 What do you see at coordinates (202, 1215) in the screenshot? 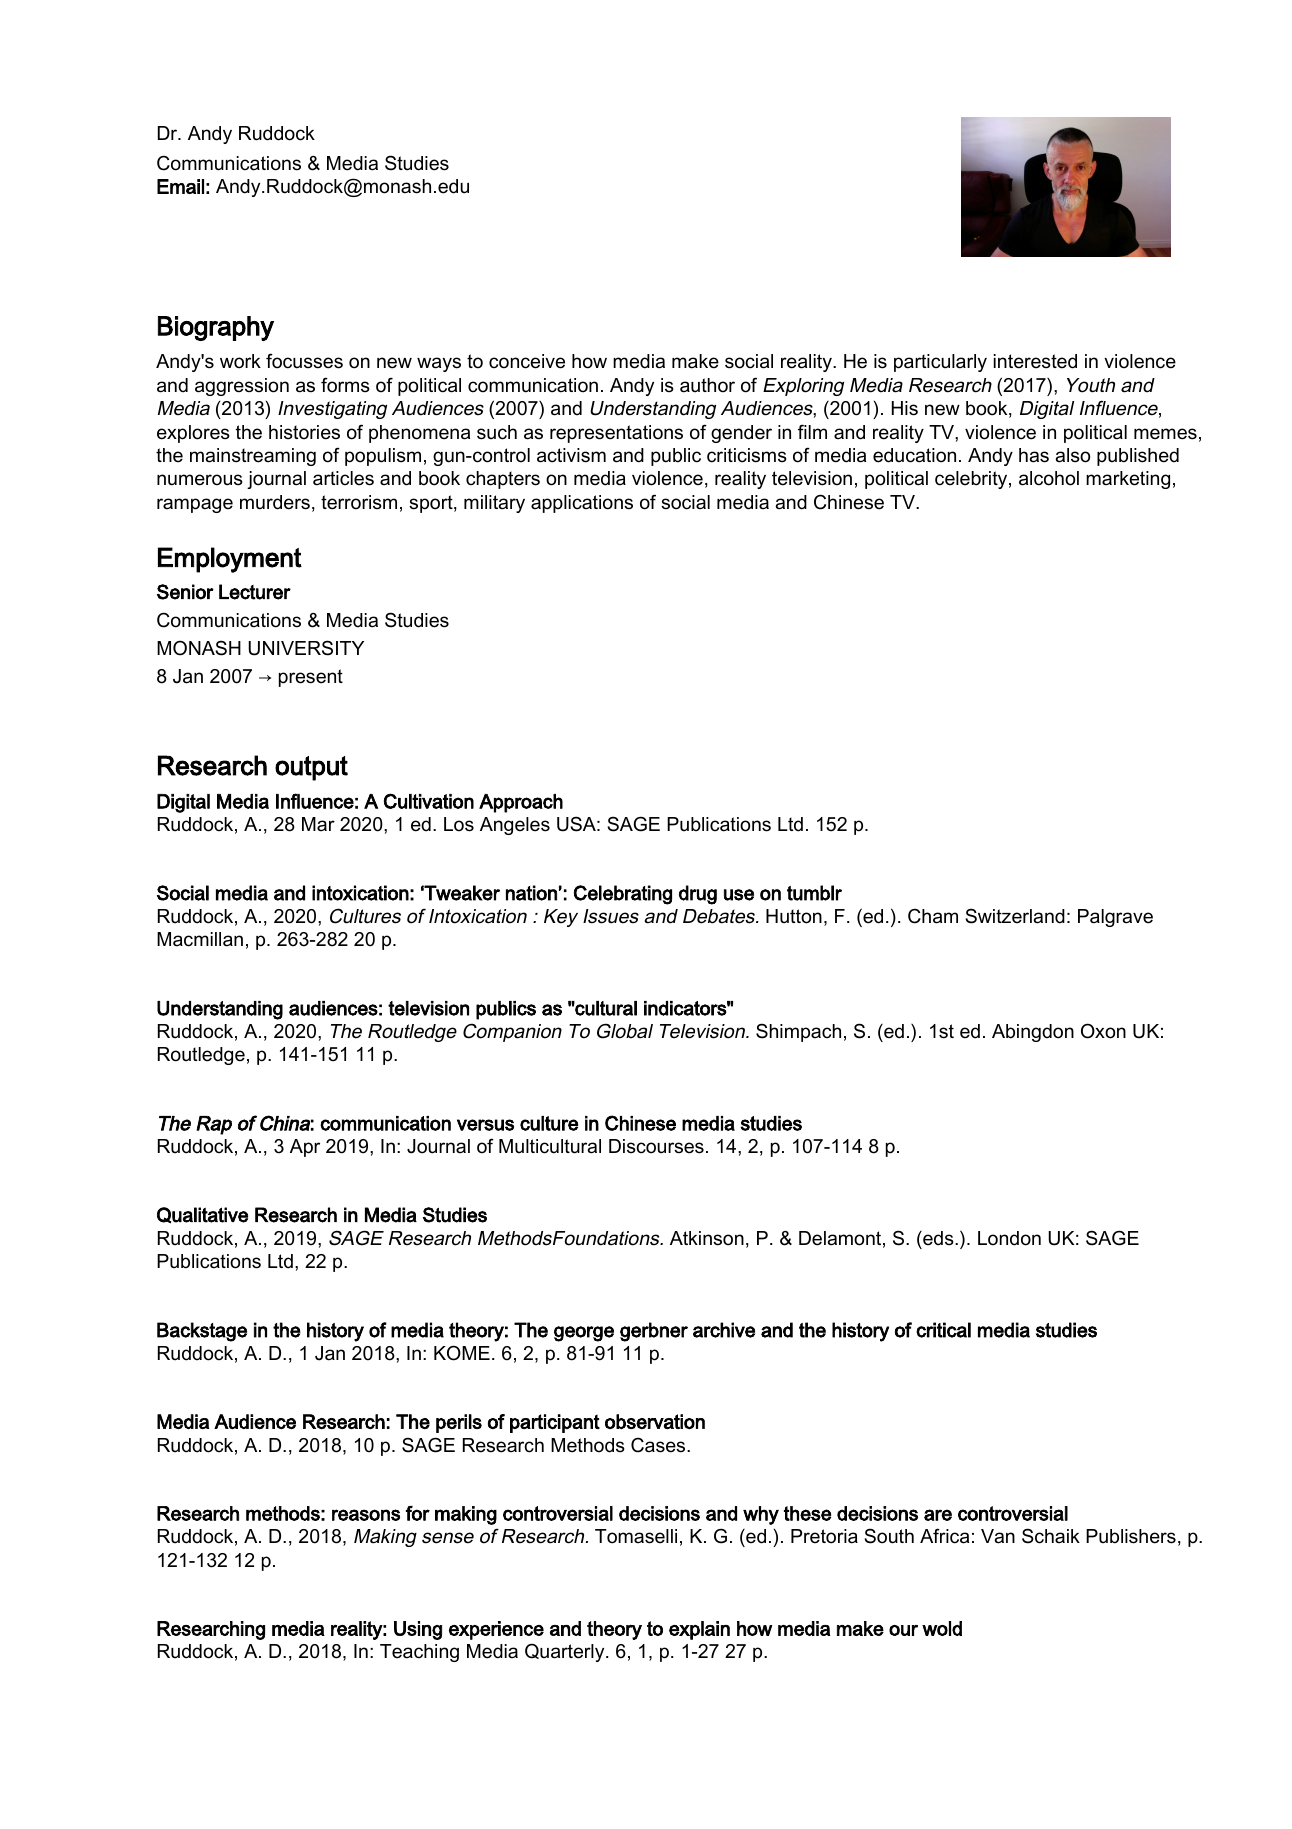
I see `Qualitative` at bounding box center [202, 1215].
